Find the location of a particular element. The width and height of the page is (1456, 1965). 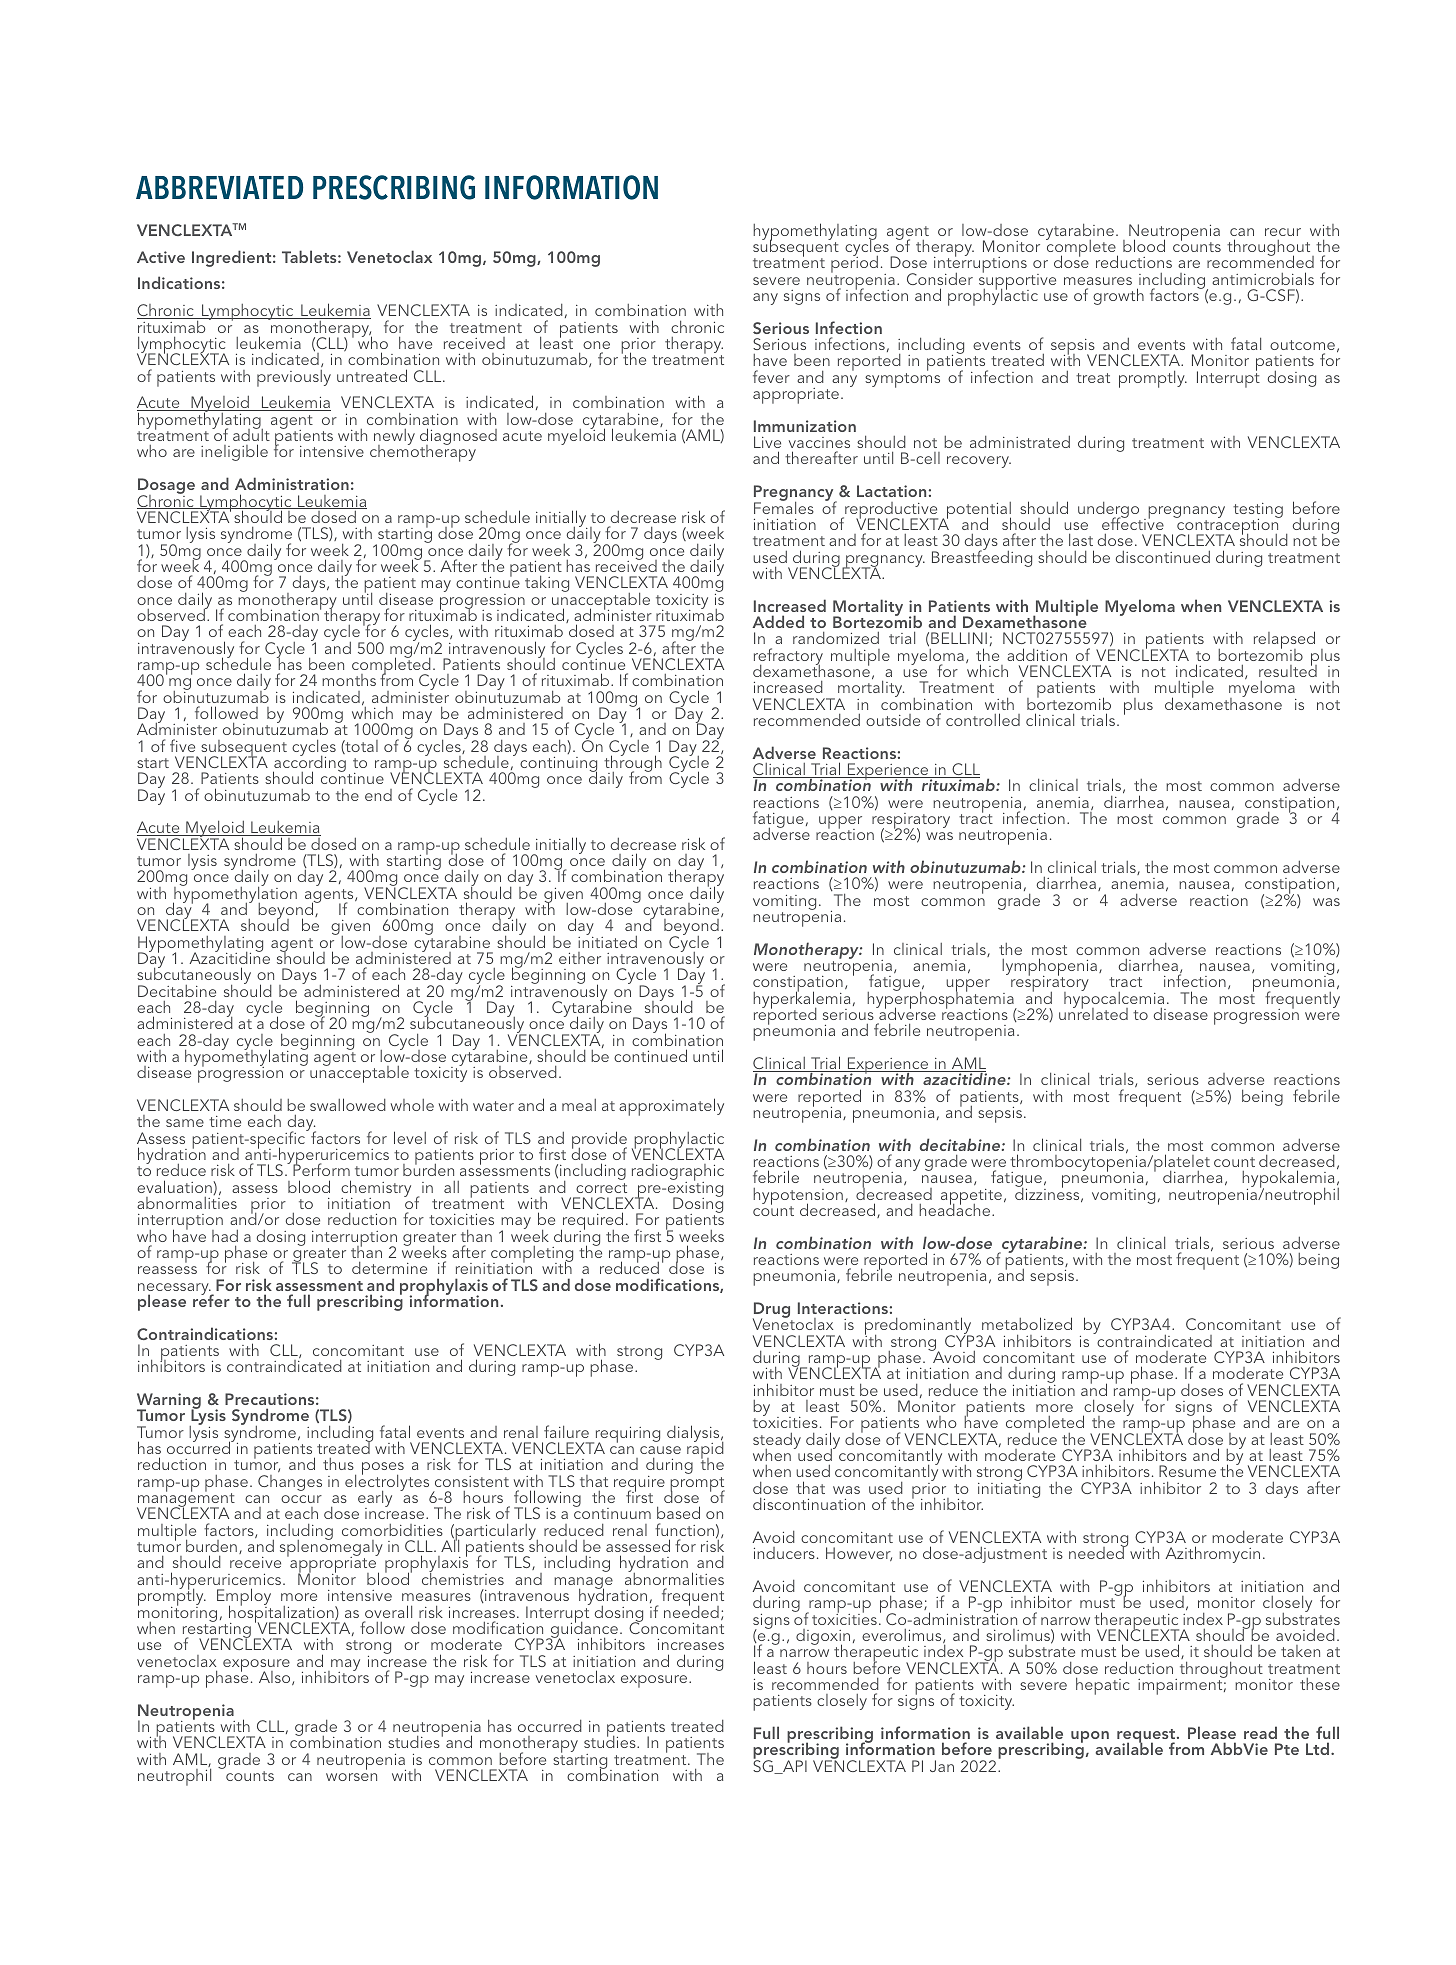

initiated is located at coordinates (607, 940).
